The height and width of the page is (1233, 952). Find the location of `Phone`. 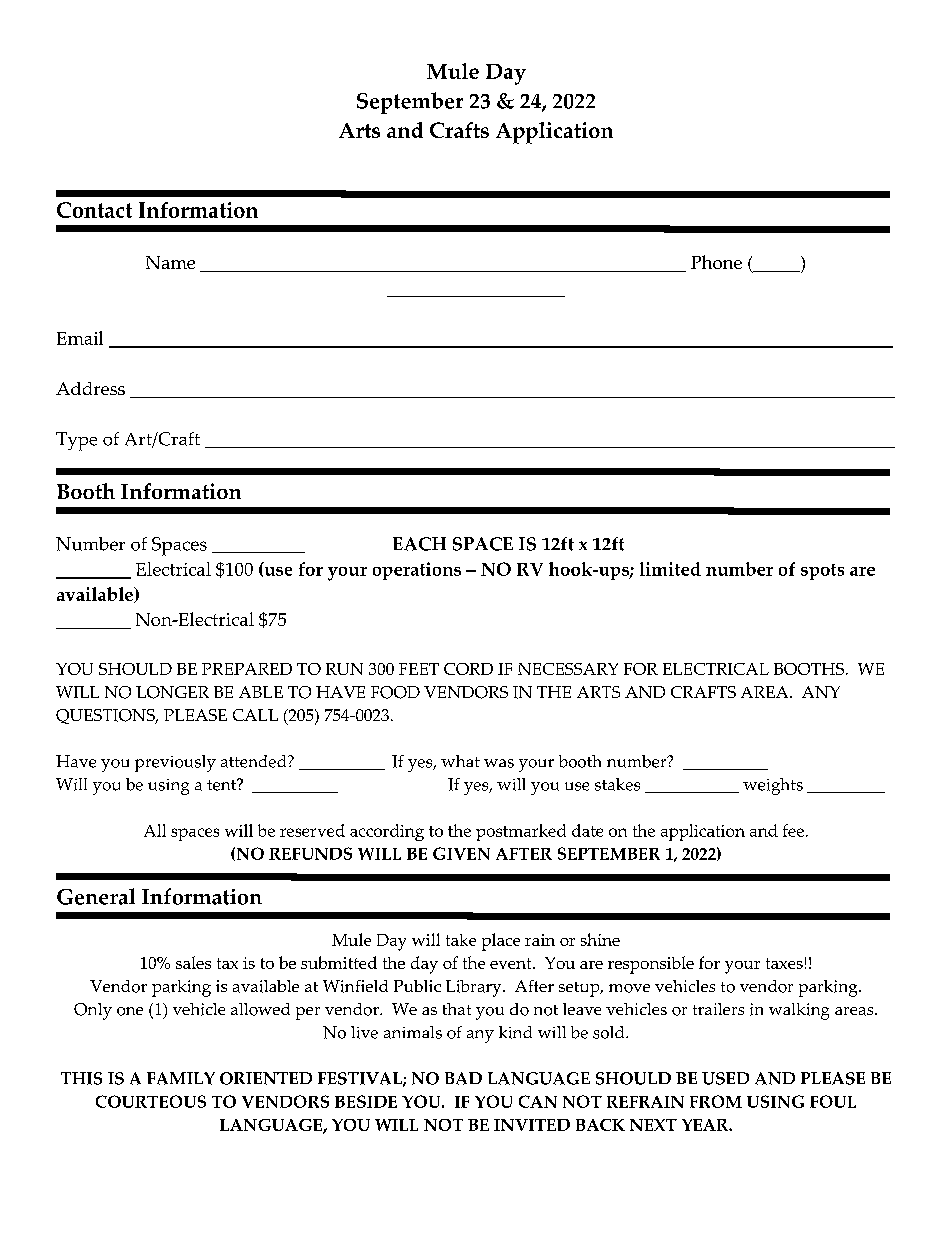

Phone is located at coordinates (716, 262).
